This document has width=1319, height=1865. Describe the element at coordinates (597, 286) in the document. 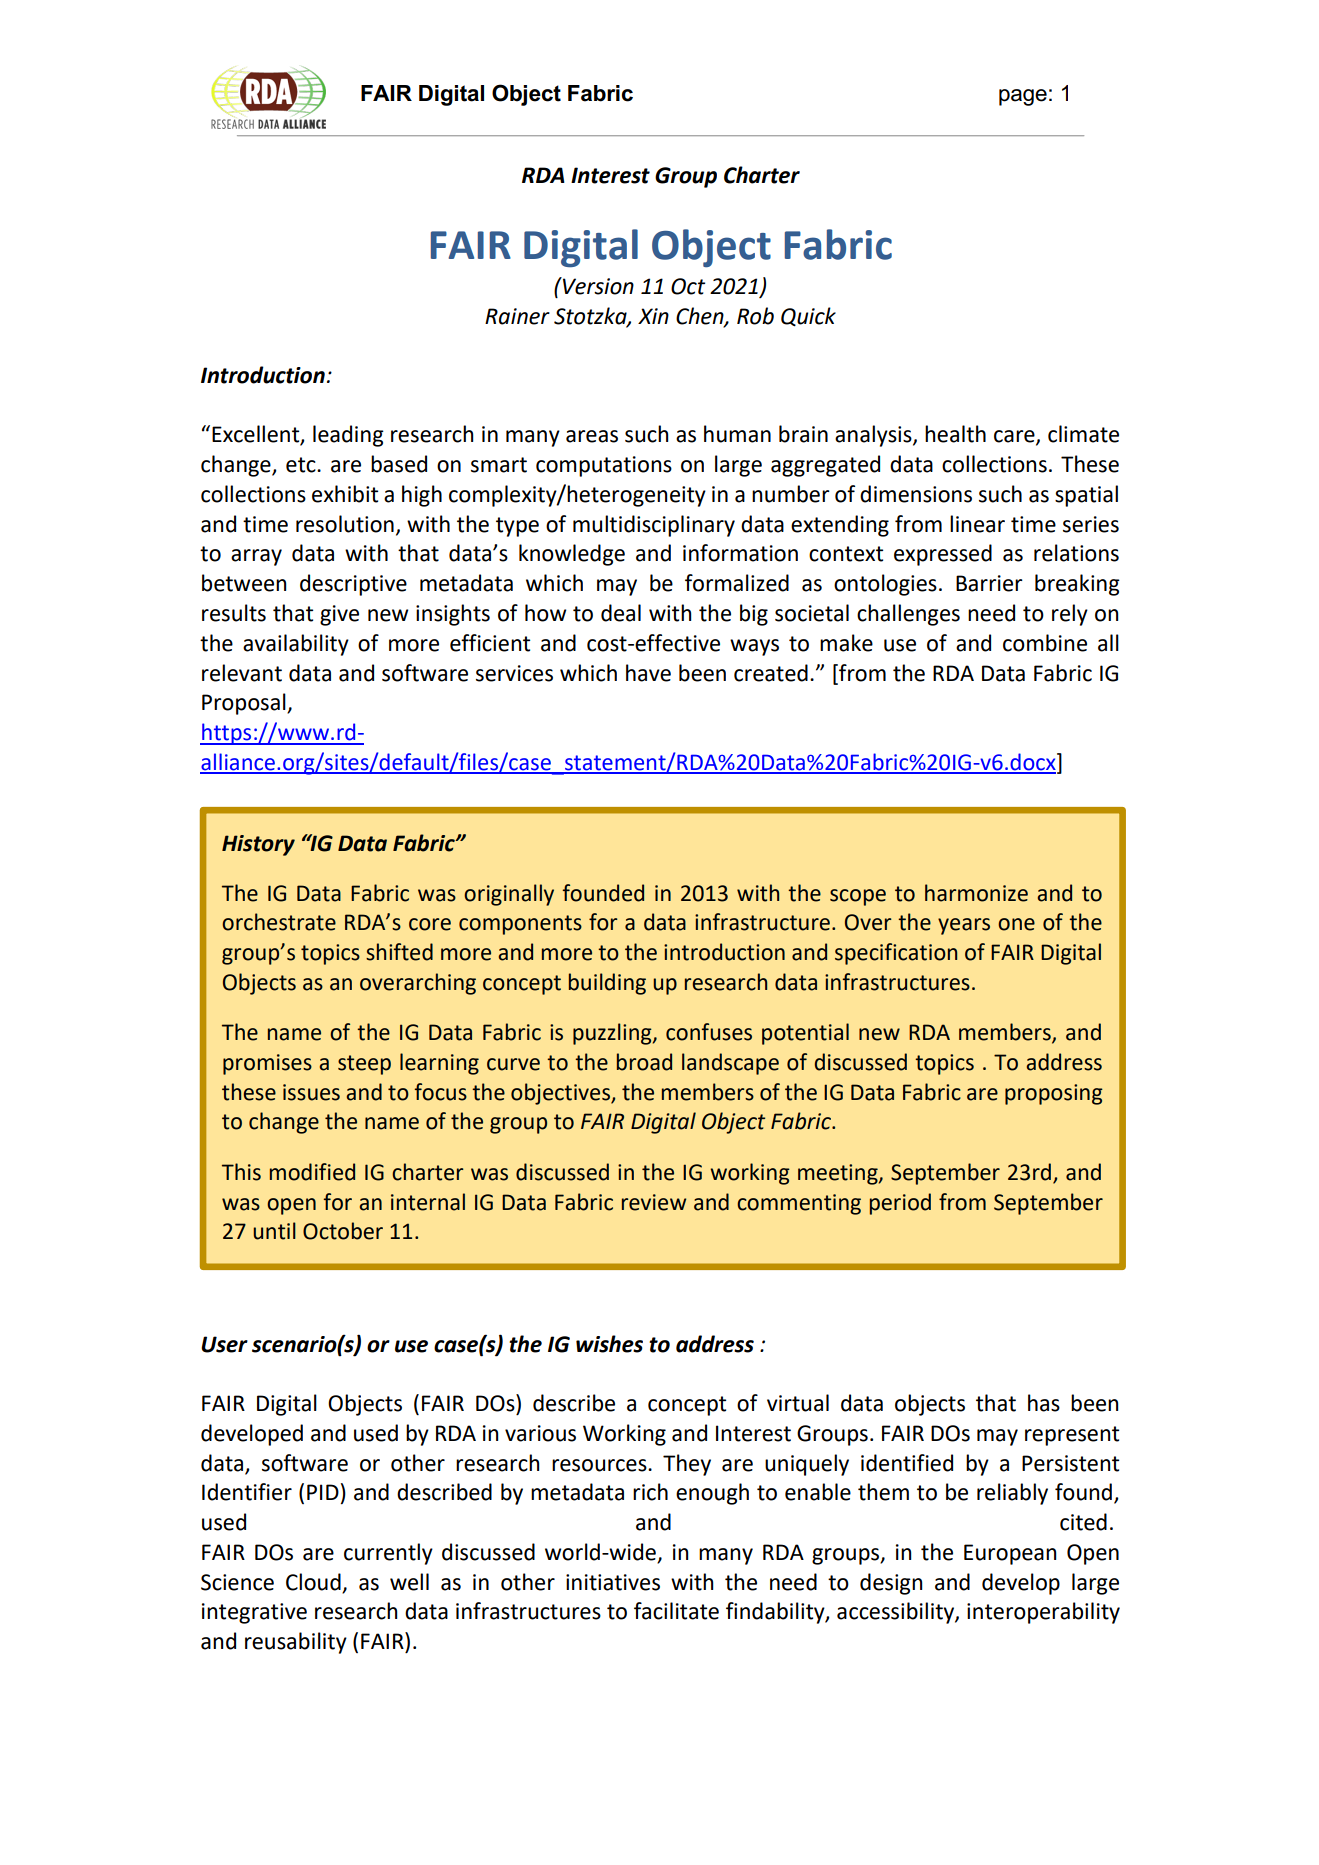

I see `Version` at that location.
